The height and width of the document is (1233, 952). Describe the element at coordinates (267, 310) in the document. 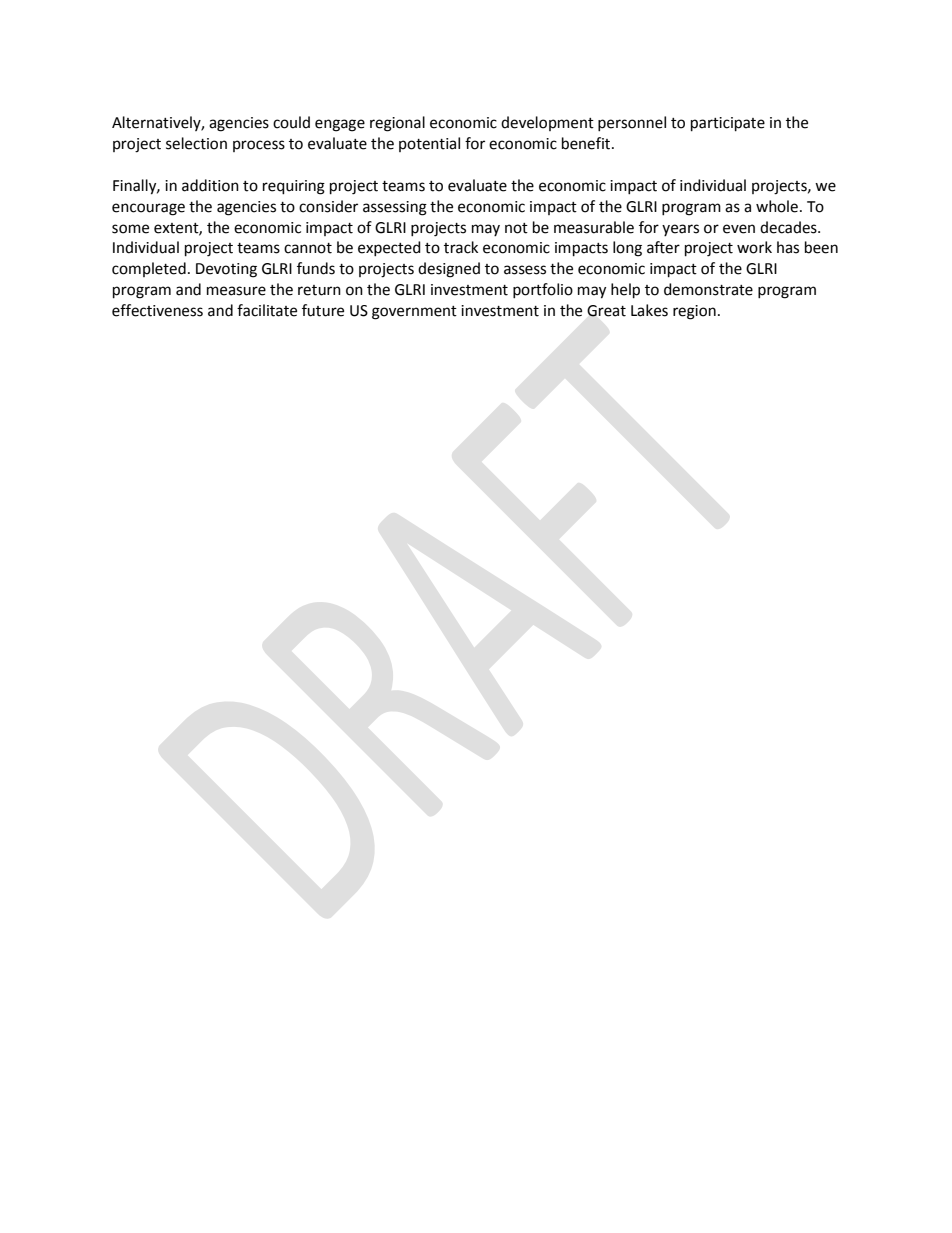

I see `facilitate` at that location.
